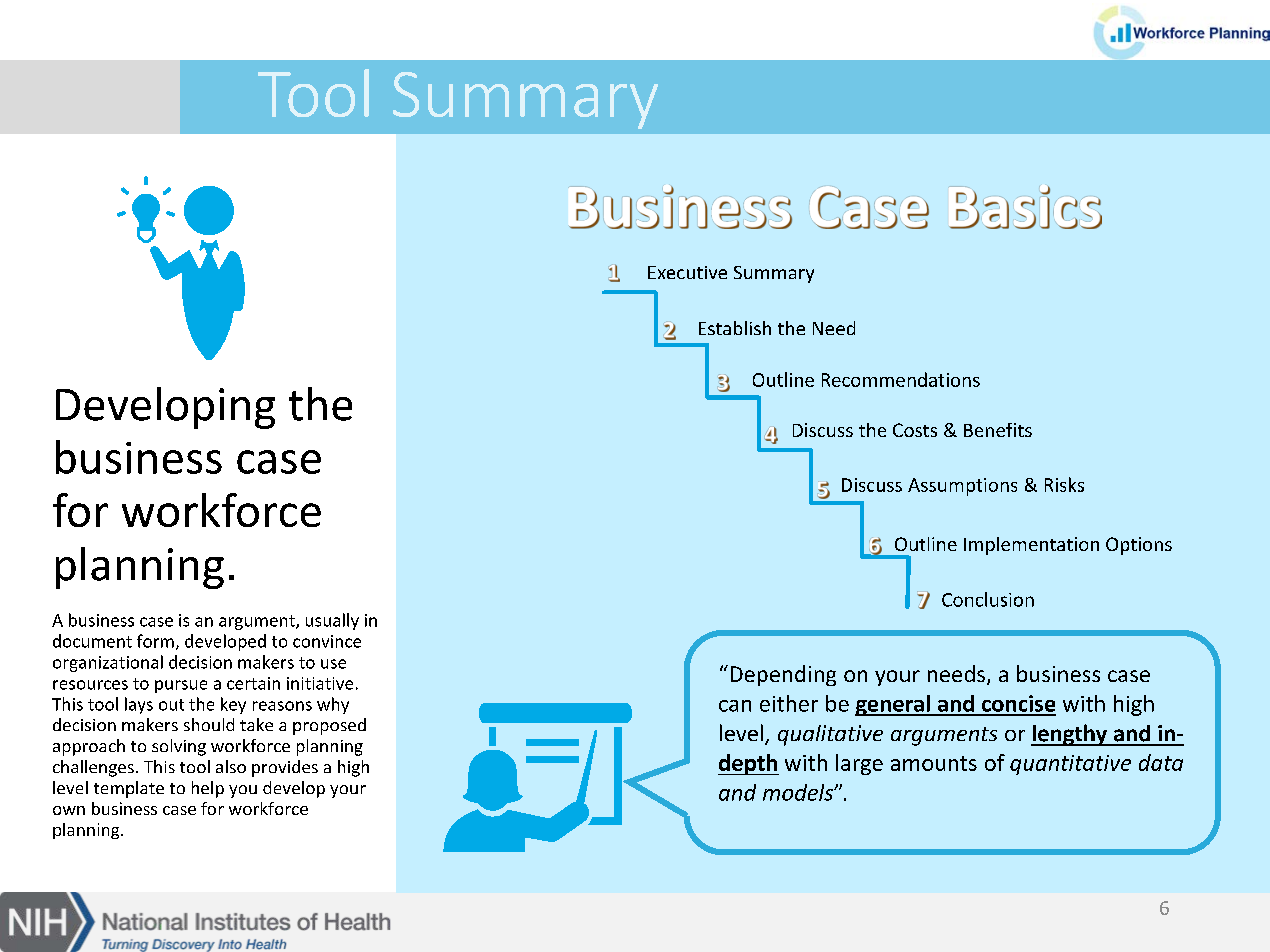 This screenshot has width=1270, height=952. What do you see at coordinates (332, 621) in the screenshot?
I see `usually` at bounding box center [332, 621].
